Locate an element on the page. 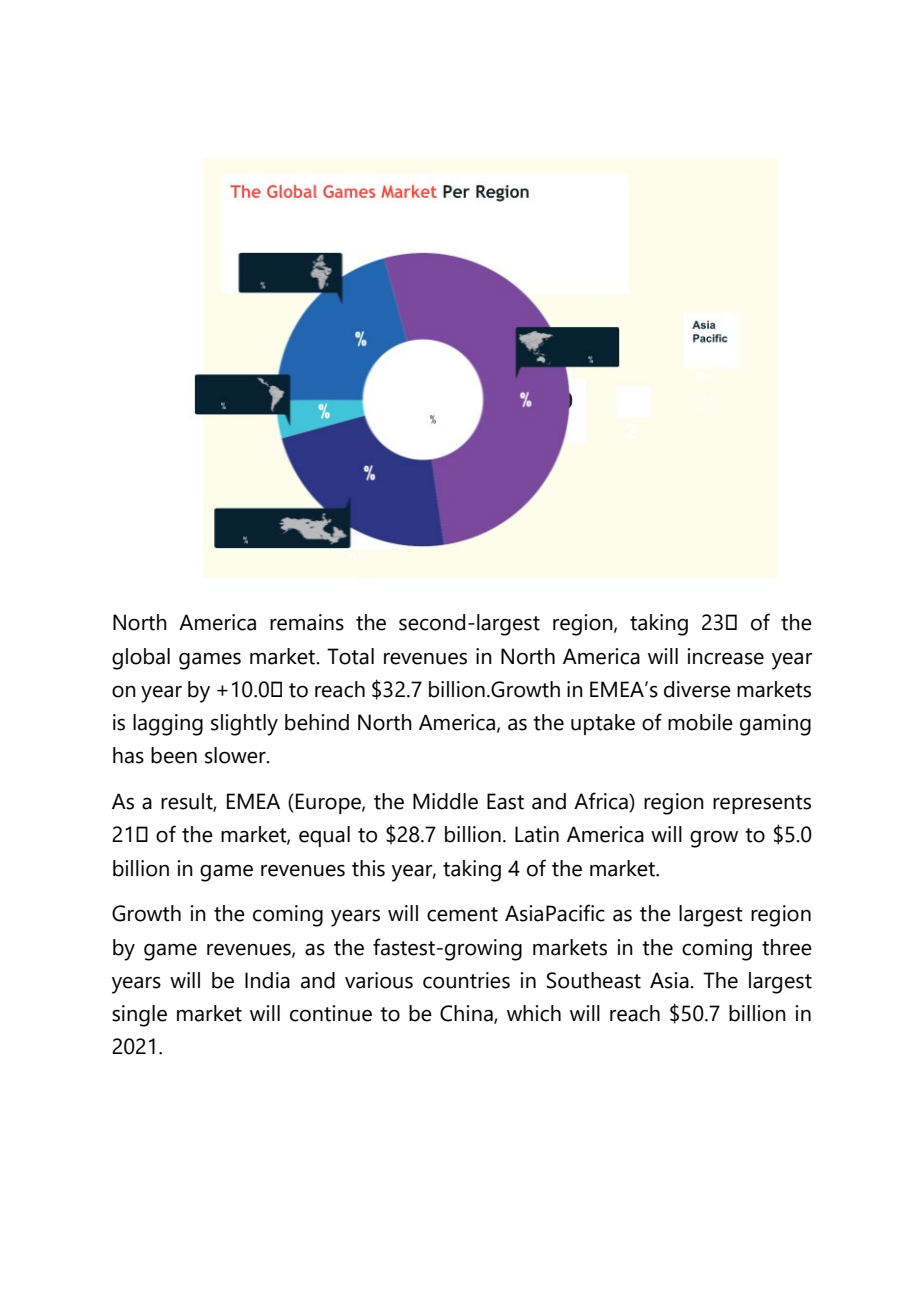 This page has width=924, height=1308. single is located at coordinates (139, 1016).
